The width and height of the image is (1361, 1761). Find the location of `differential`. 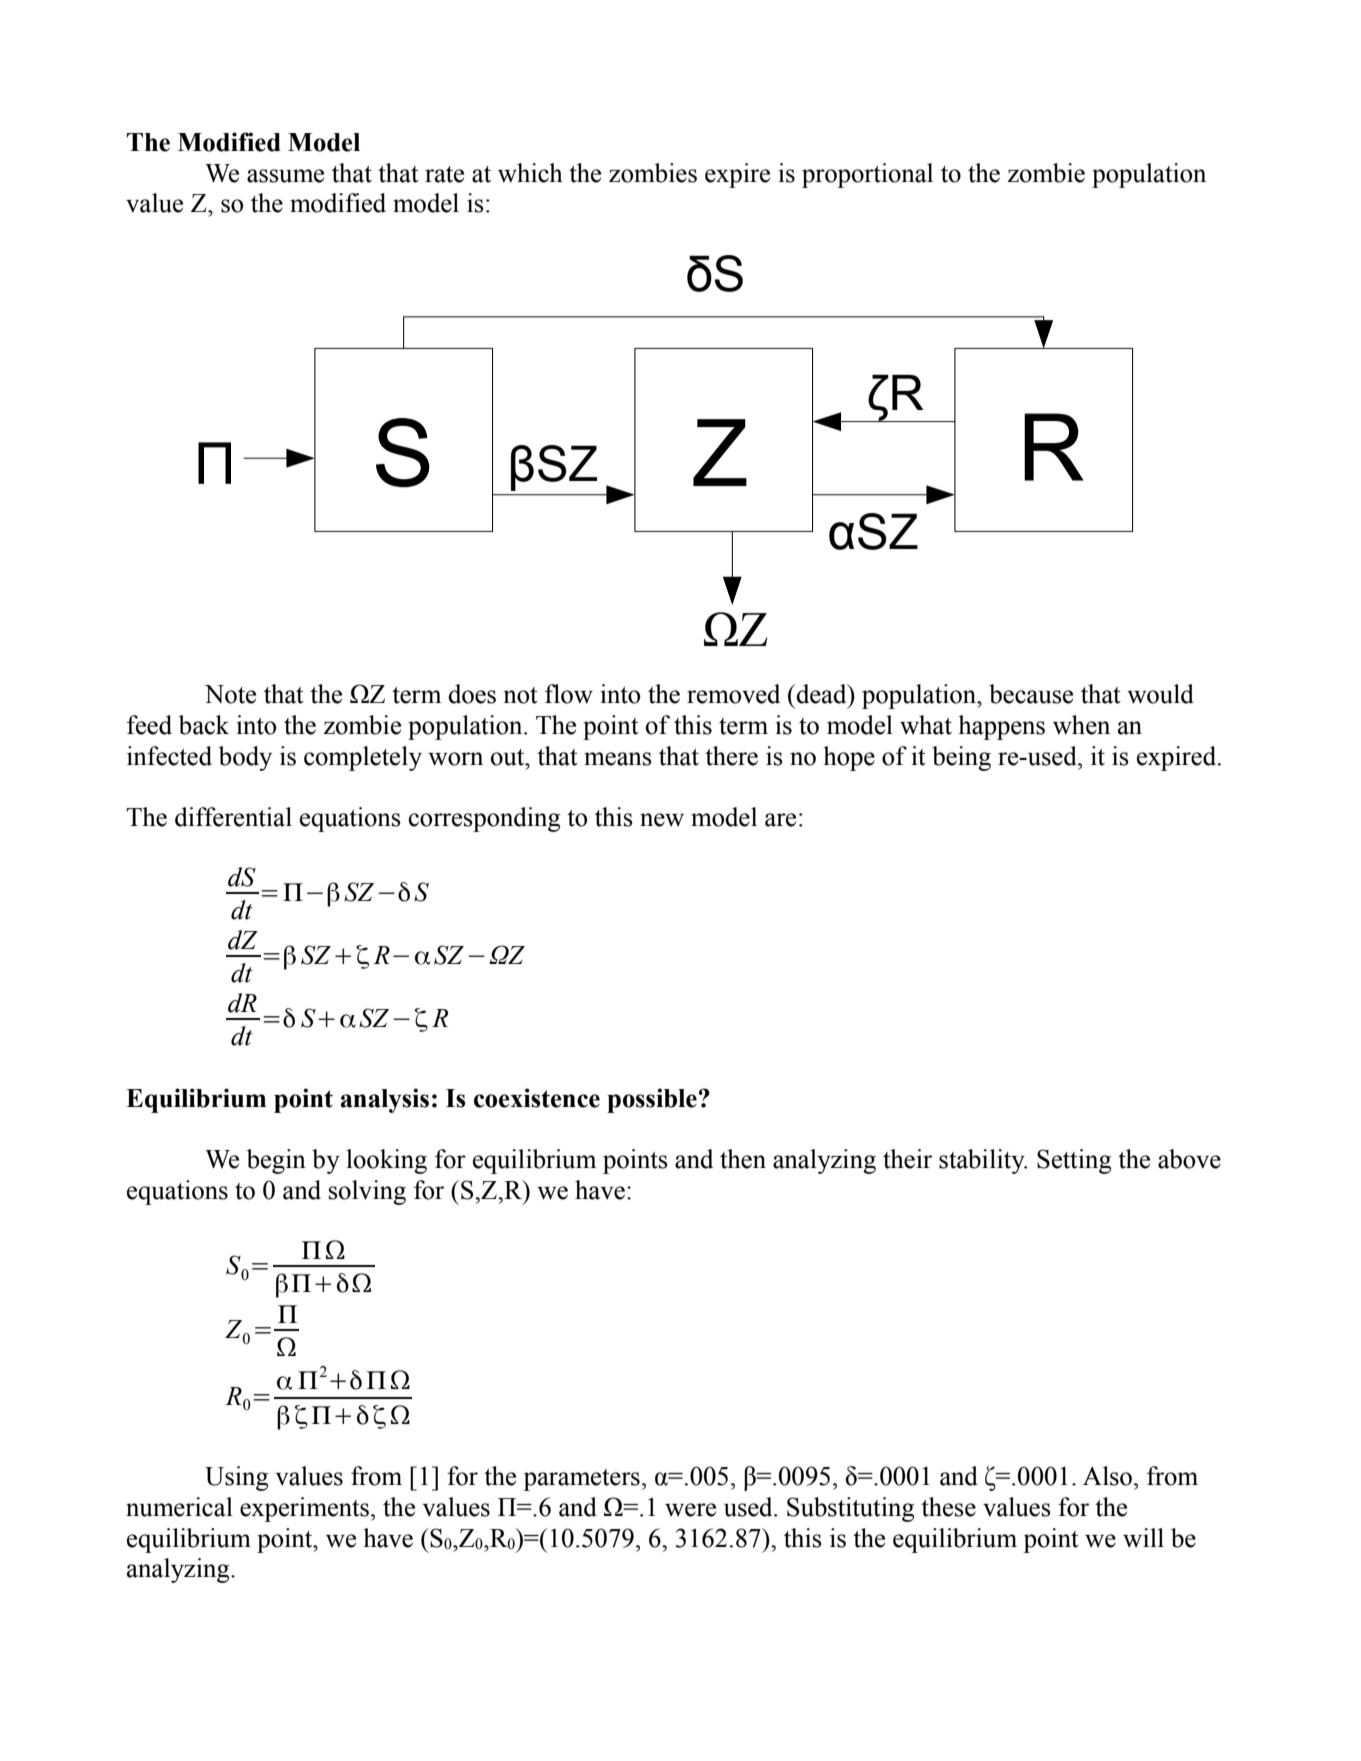

differential is located at coordinates (233, 817).
